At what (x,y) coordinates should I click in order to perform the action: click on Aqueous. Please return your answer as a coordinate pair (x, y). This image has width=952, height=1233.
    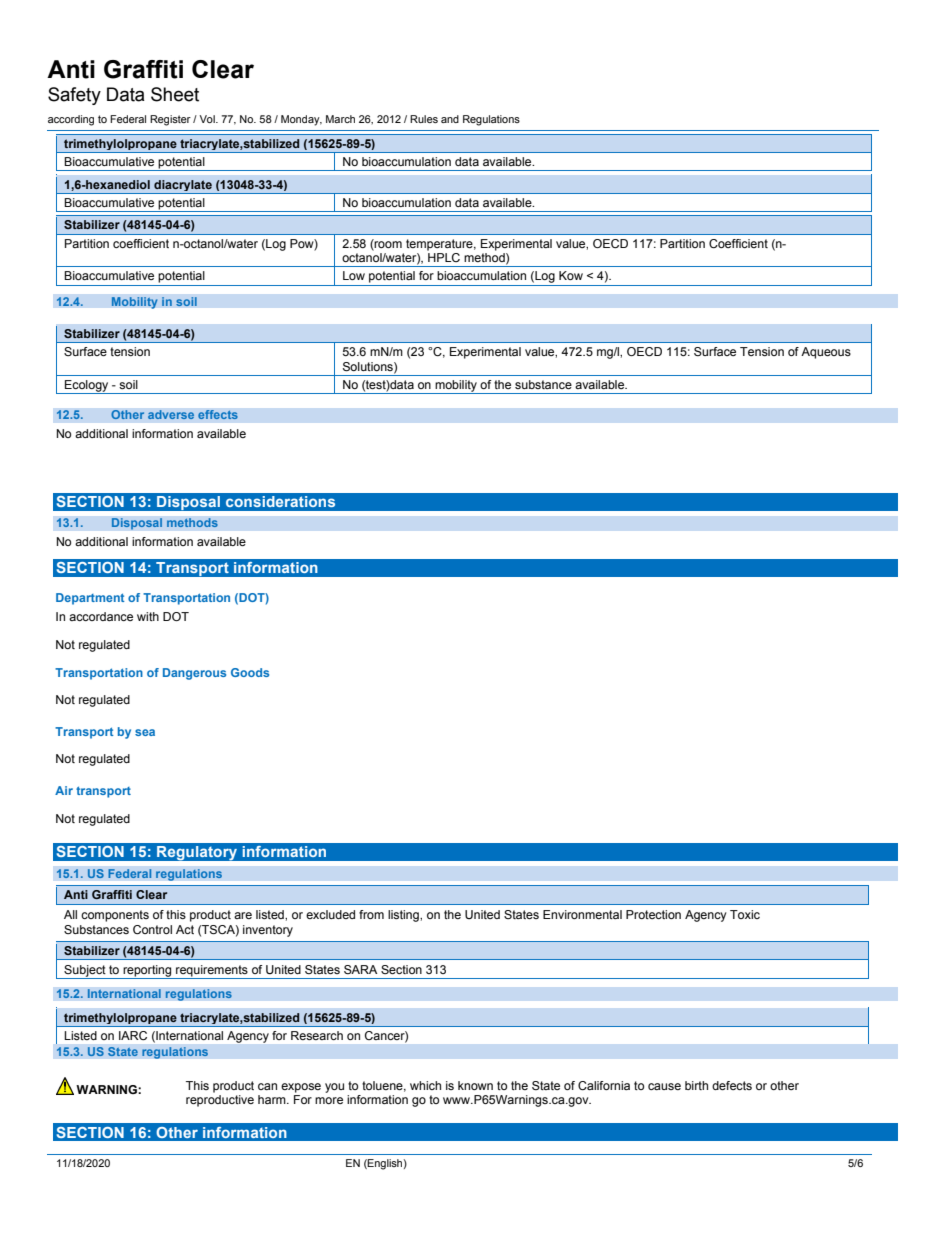
    Looking at the image, I should click on (826, 353).
